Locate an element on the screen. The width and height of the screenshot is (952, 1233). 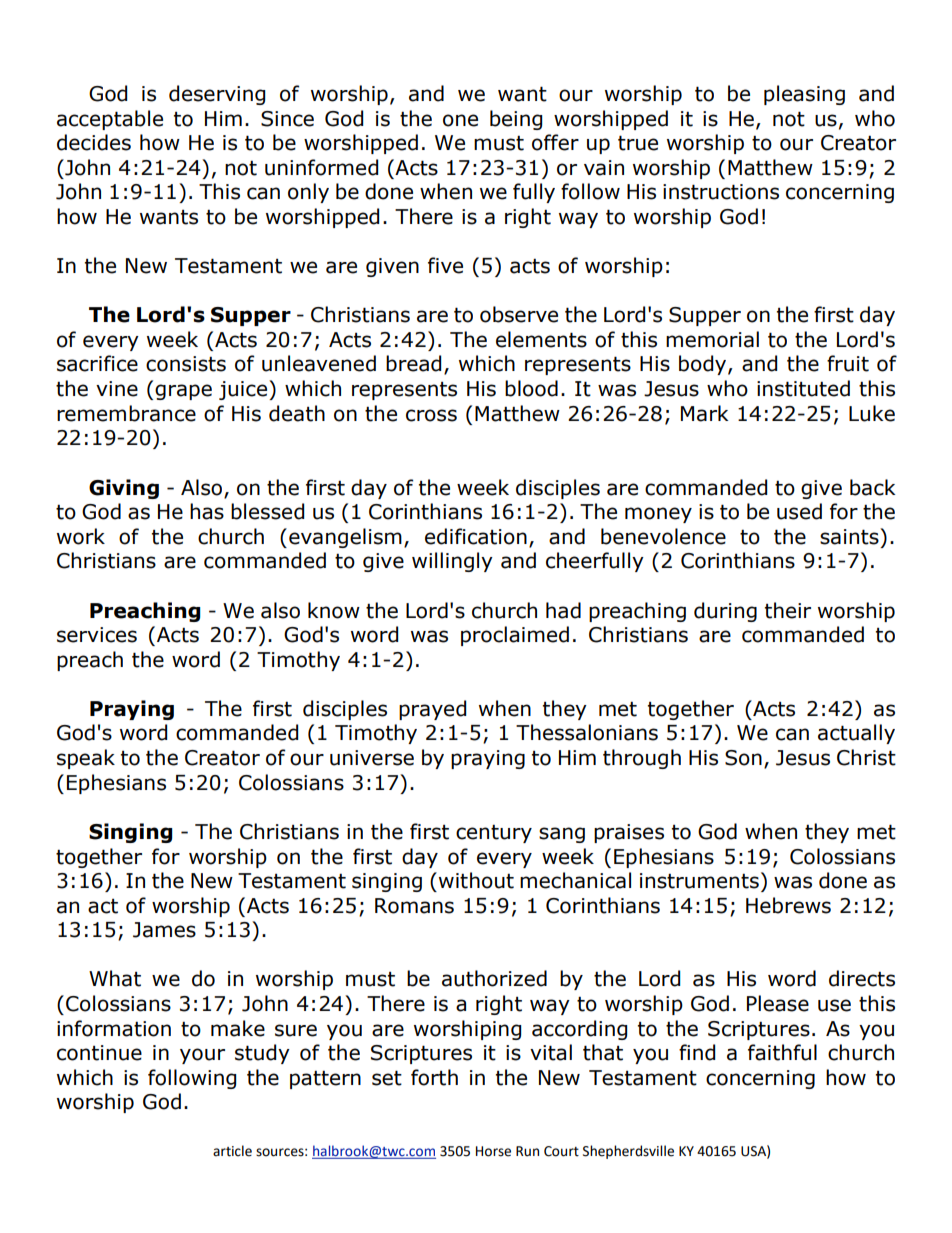
services is located at coordinates (97, 635).
